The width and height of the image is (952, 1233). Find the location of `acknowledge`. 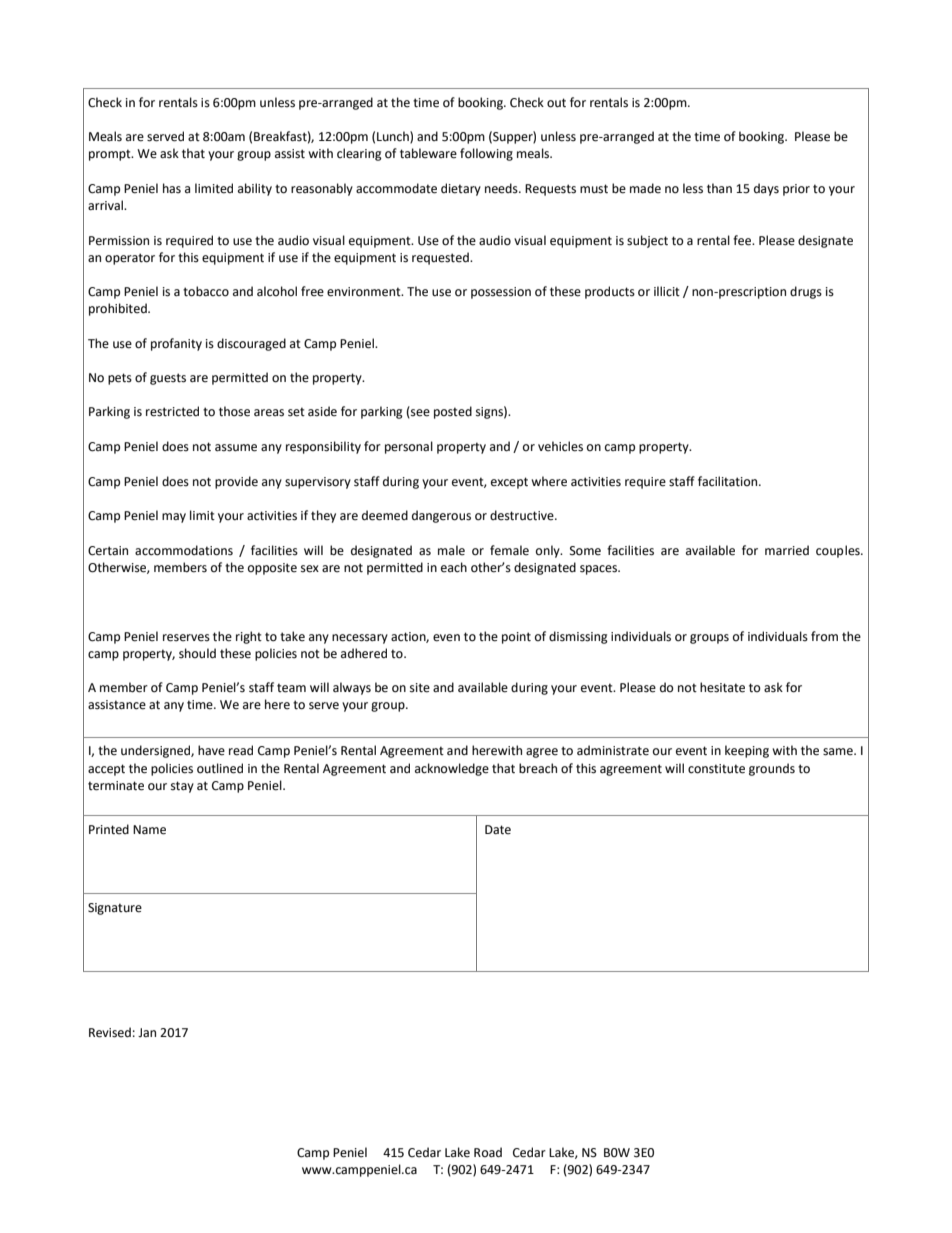

acknowledge is located at coordinates (452, 769).
